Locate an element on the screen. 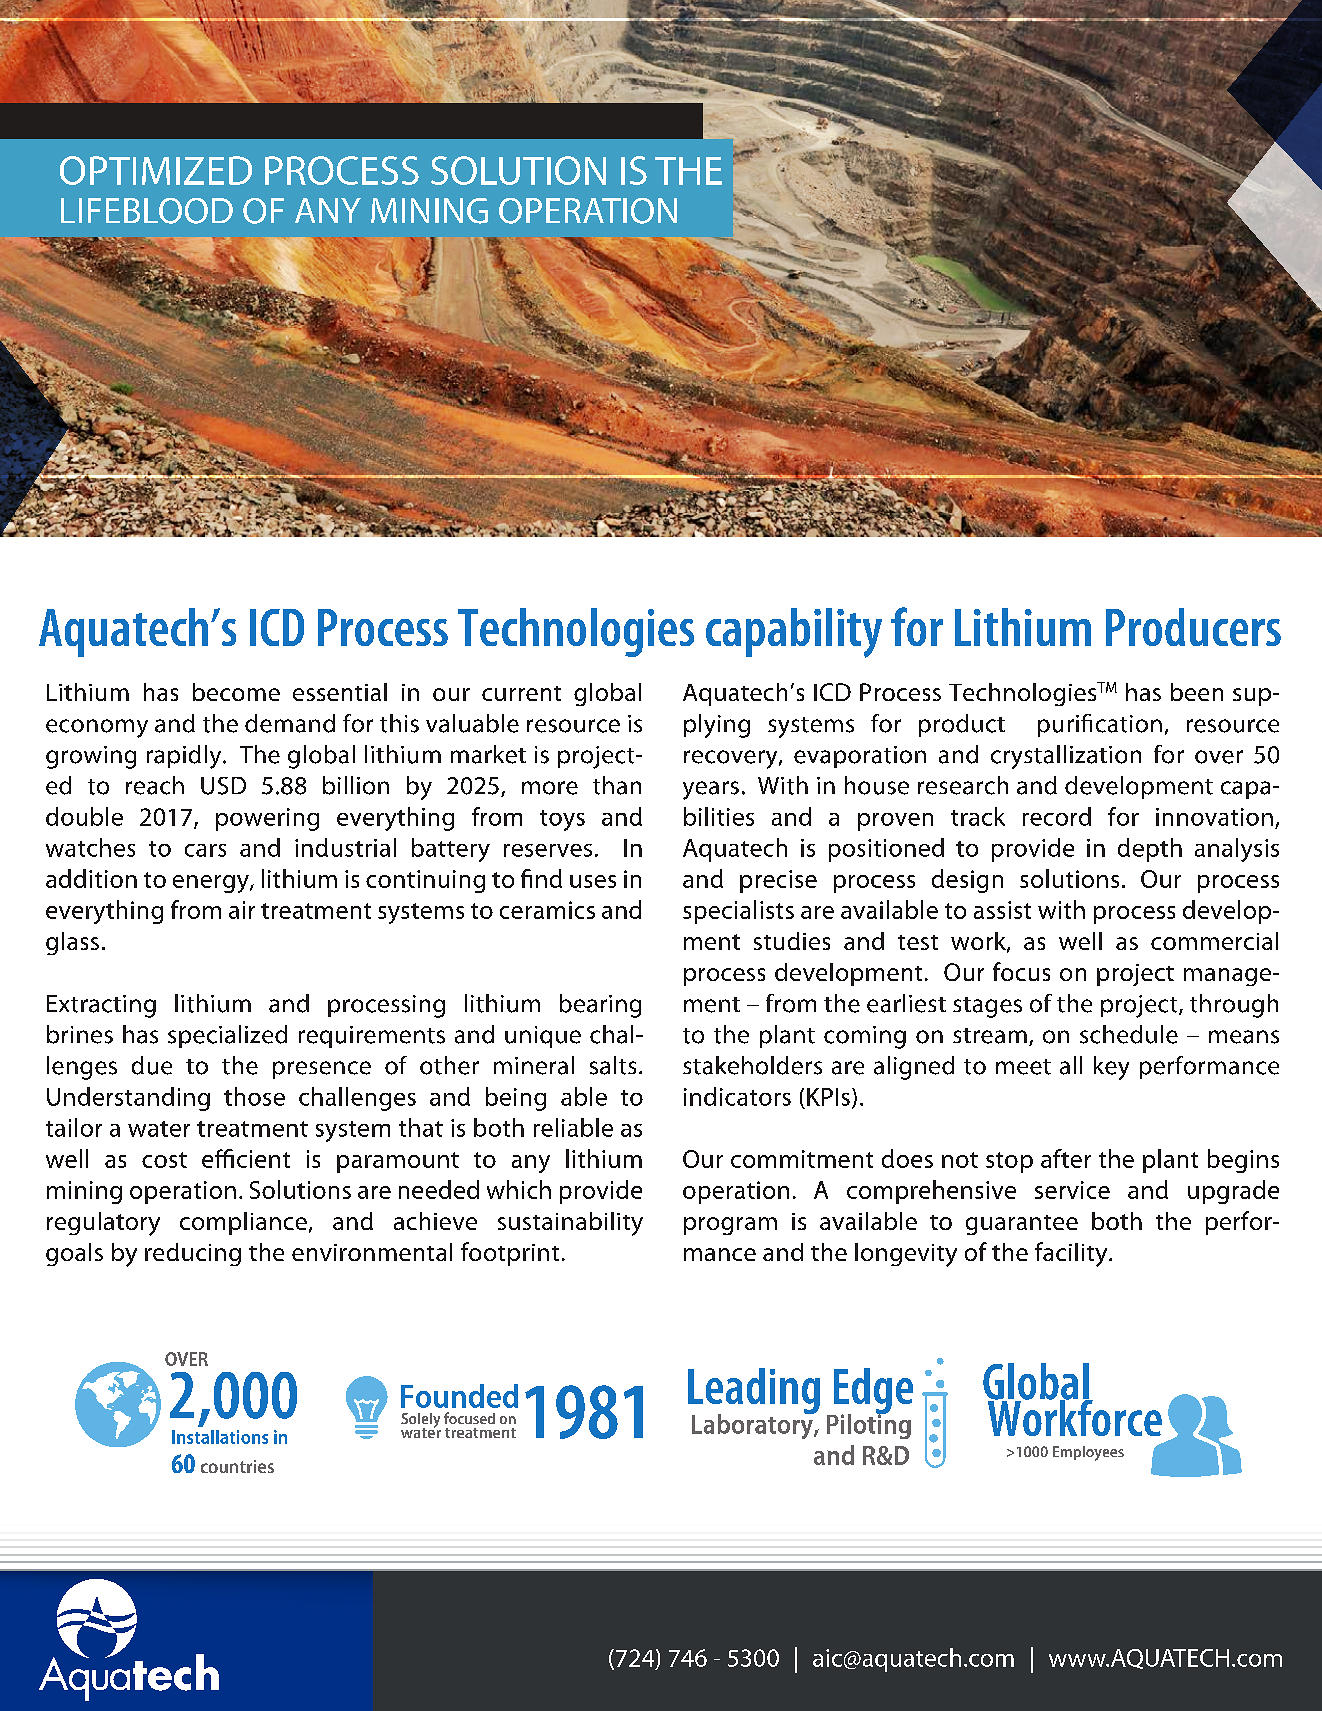 The height and width of the screenshot is (1711, 1322). OPTIMIZED is located at coordinates (156, 170).
